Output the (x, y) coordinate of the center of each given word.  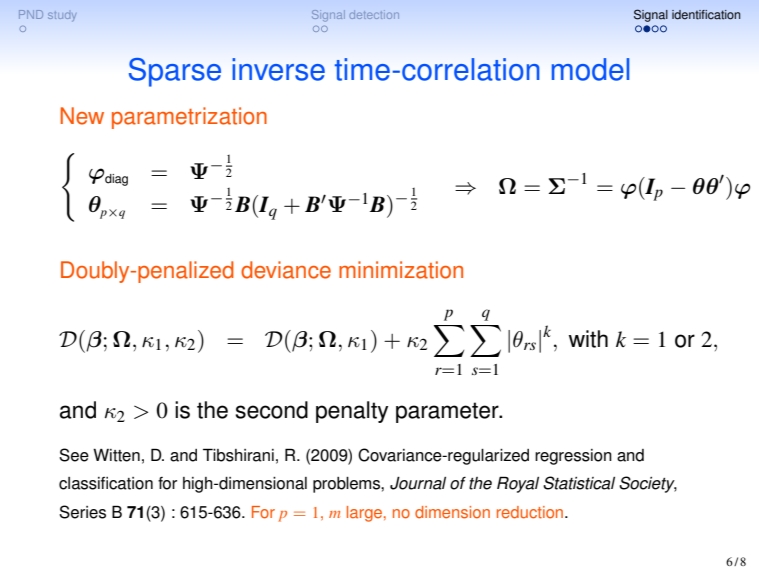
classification (106, 483)
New (82, 116)
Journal (418, 483)
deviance (286, 270)
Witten (116, 455)
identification (706, 15)
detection (374, 14)
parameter (448, 412)
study (62, 16)
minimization (401, 270)
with (588, 339)
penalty (352, 412)
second (271, 410)
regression (573, 457)
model (590, 69)
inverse (278, 69)
